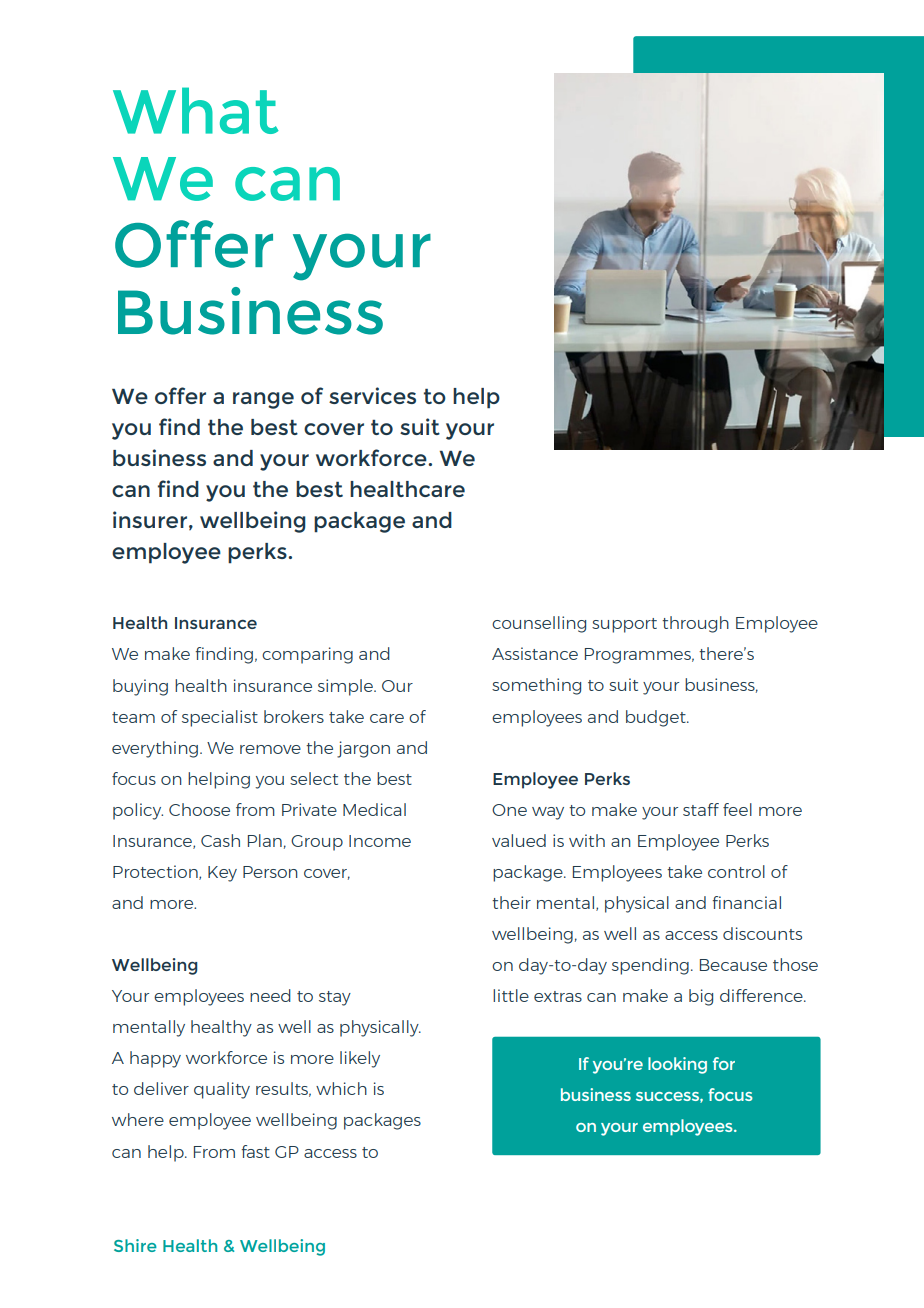 This page has width=924, height=1308. What do you see at coordinates (220, 718) in the page?
I see `specialist` at bounding box center [220, 718].
